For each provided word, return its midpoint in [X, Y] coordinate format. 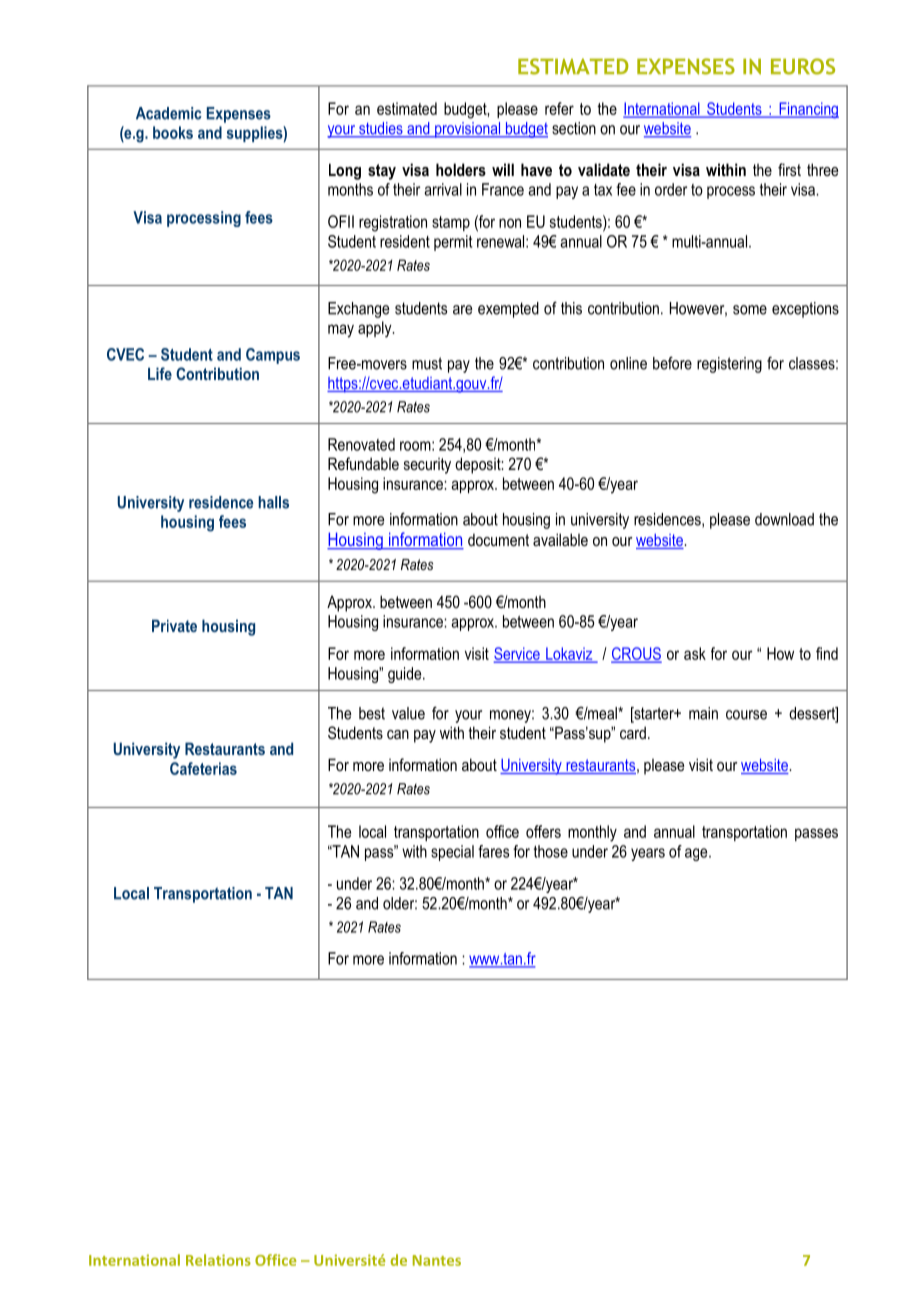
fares [493, 851]
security [427, 466]
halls [273, 502]
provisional [468, 130]
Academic [169, 113]
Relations [218, 1260]
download [784, 519]
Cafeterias [203, 768]
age [697, 854]
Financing [808, 110]
